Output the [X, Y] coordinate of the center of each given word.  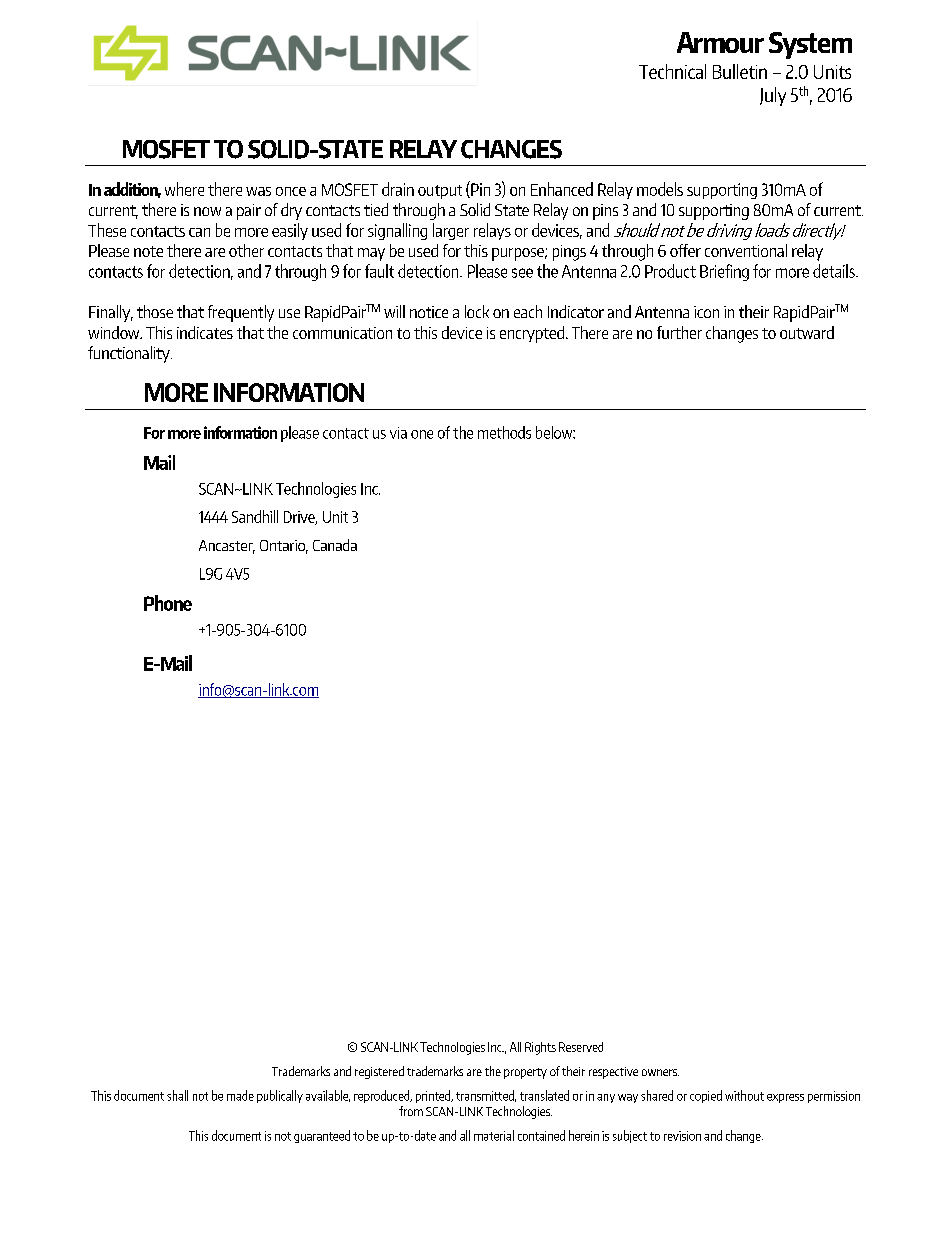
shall [177, 1095]
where [184, 189]
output [440, 192]
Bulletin [740, 71]
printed [434, 1096]
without [744, 1095]
